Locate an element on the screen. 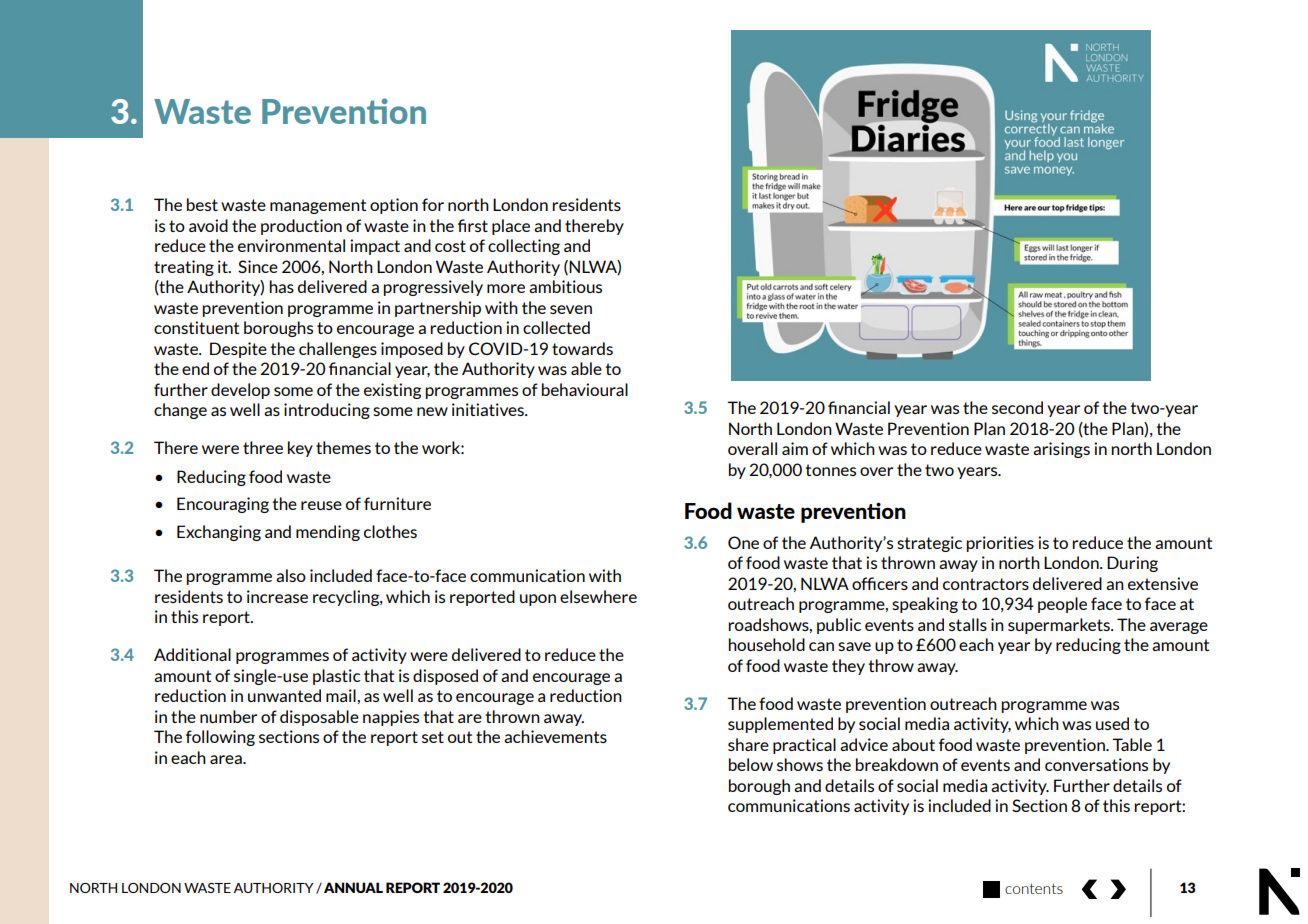  ANNUAL is located at coordinates (353, 887).
